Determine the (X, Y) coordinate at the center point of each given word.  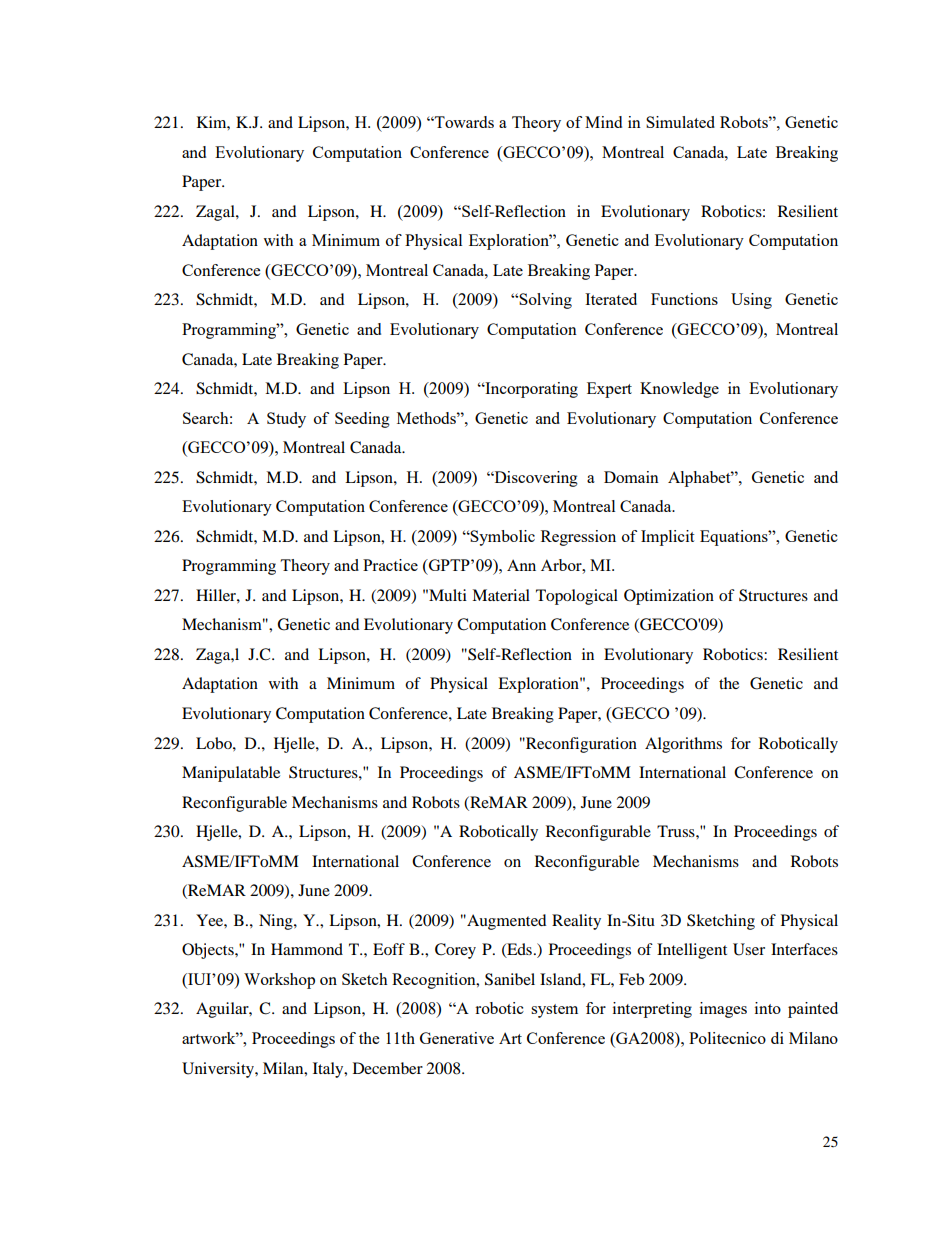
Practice (390, 565)
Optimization (669, 597)
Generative (457, 1038)
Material (501, 595)
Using (751, 301)
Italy (329, 1070)
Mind (603, 122)
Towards (463, 122)
